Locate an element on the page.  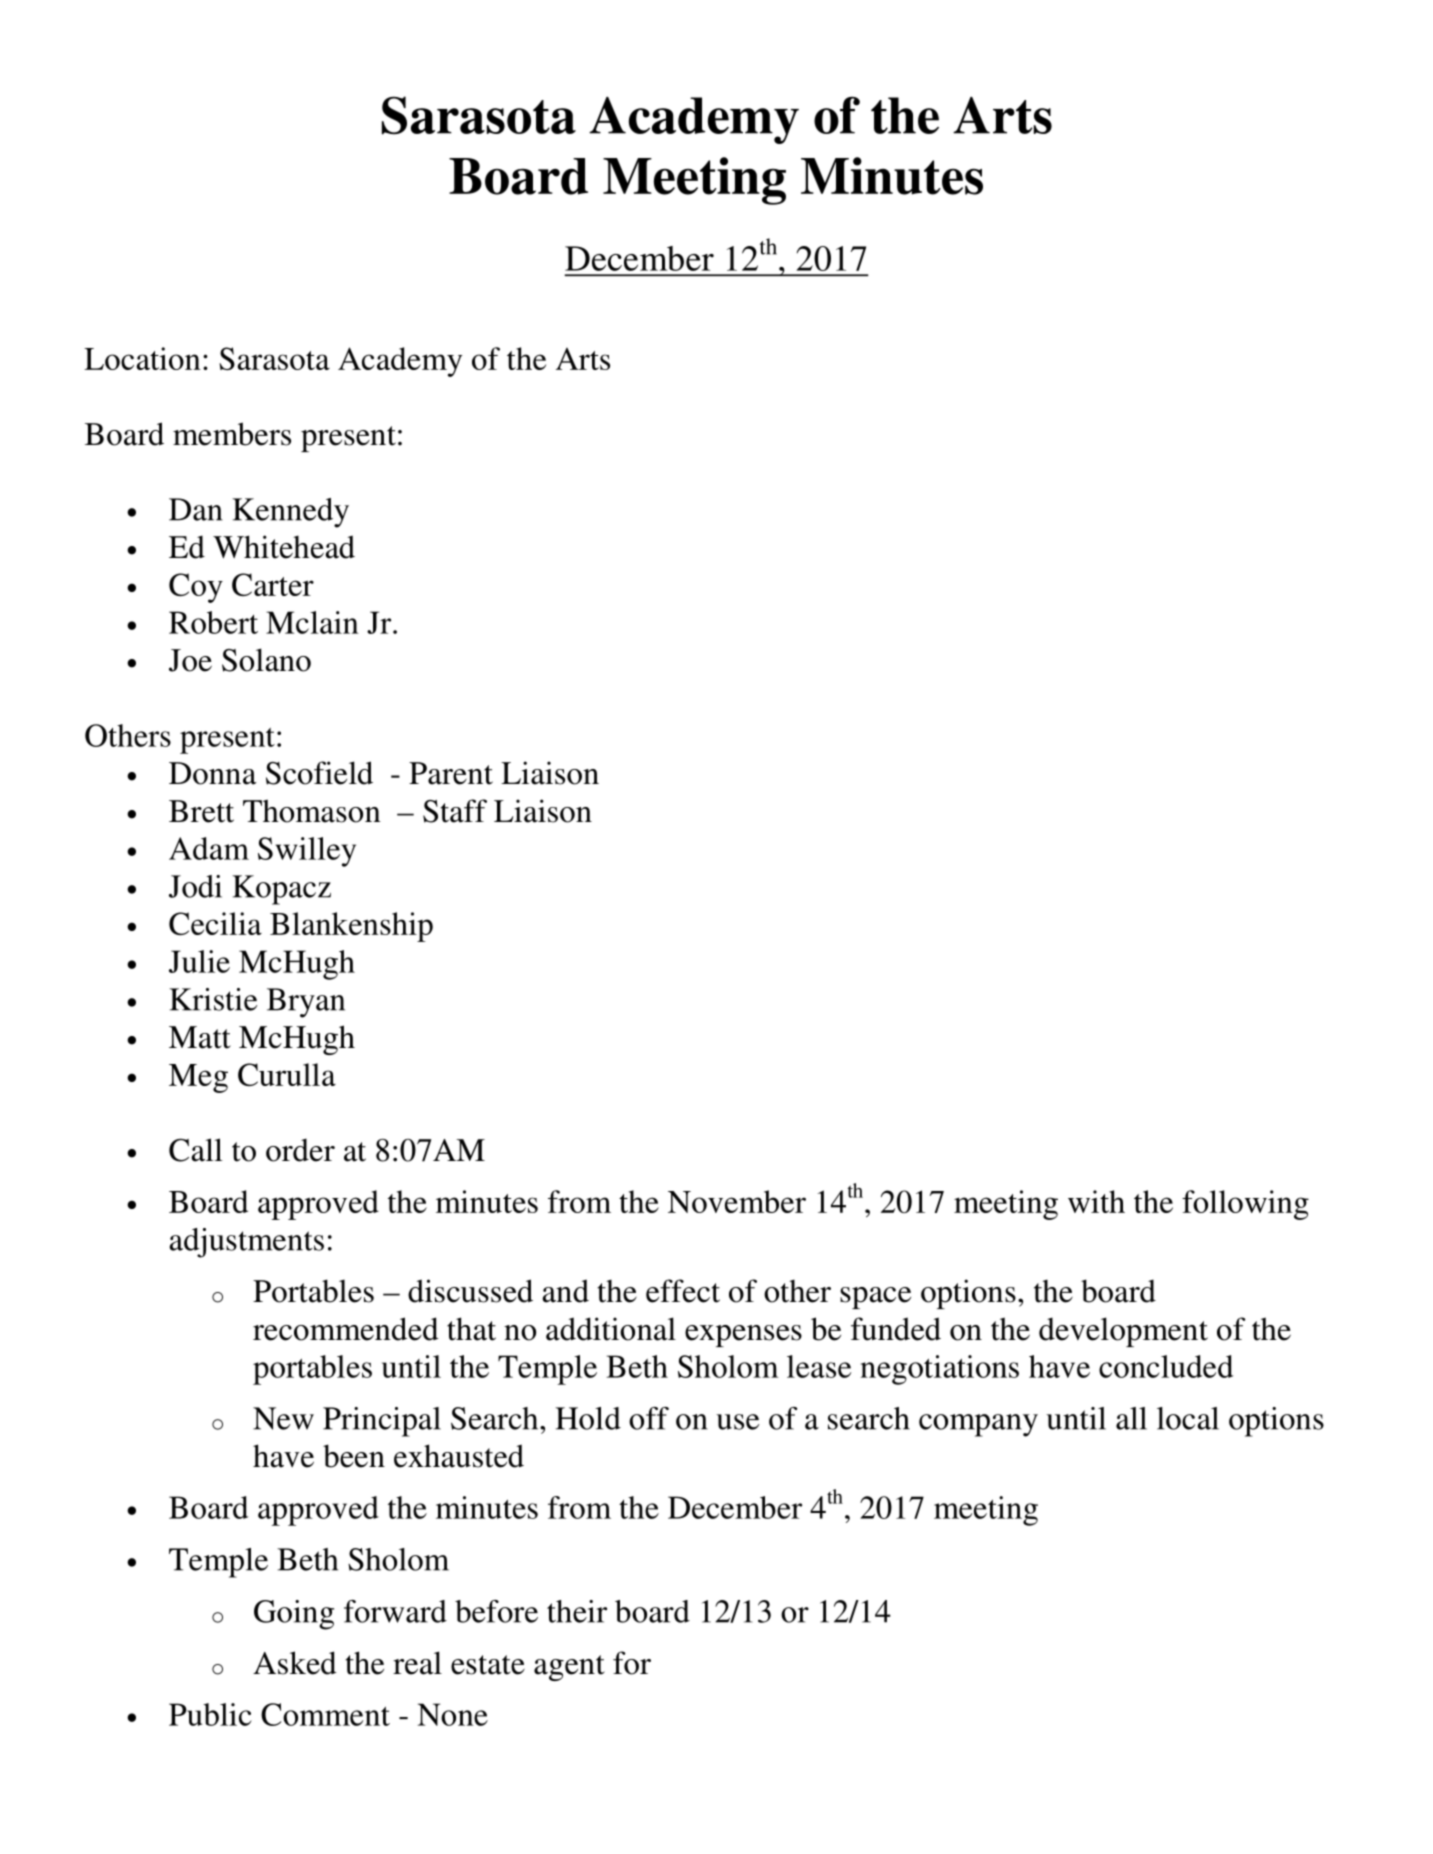
members is located at coordinates (232, 434).
